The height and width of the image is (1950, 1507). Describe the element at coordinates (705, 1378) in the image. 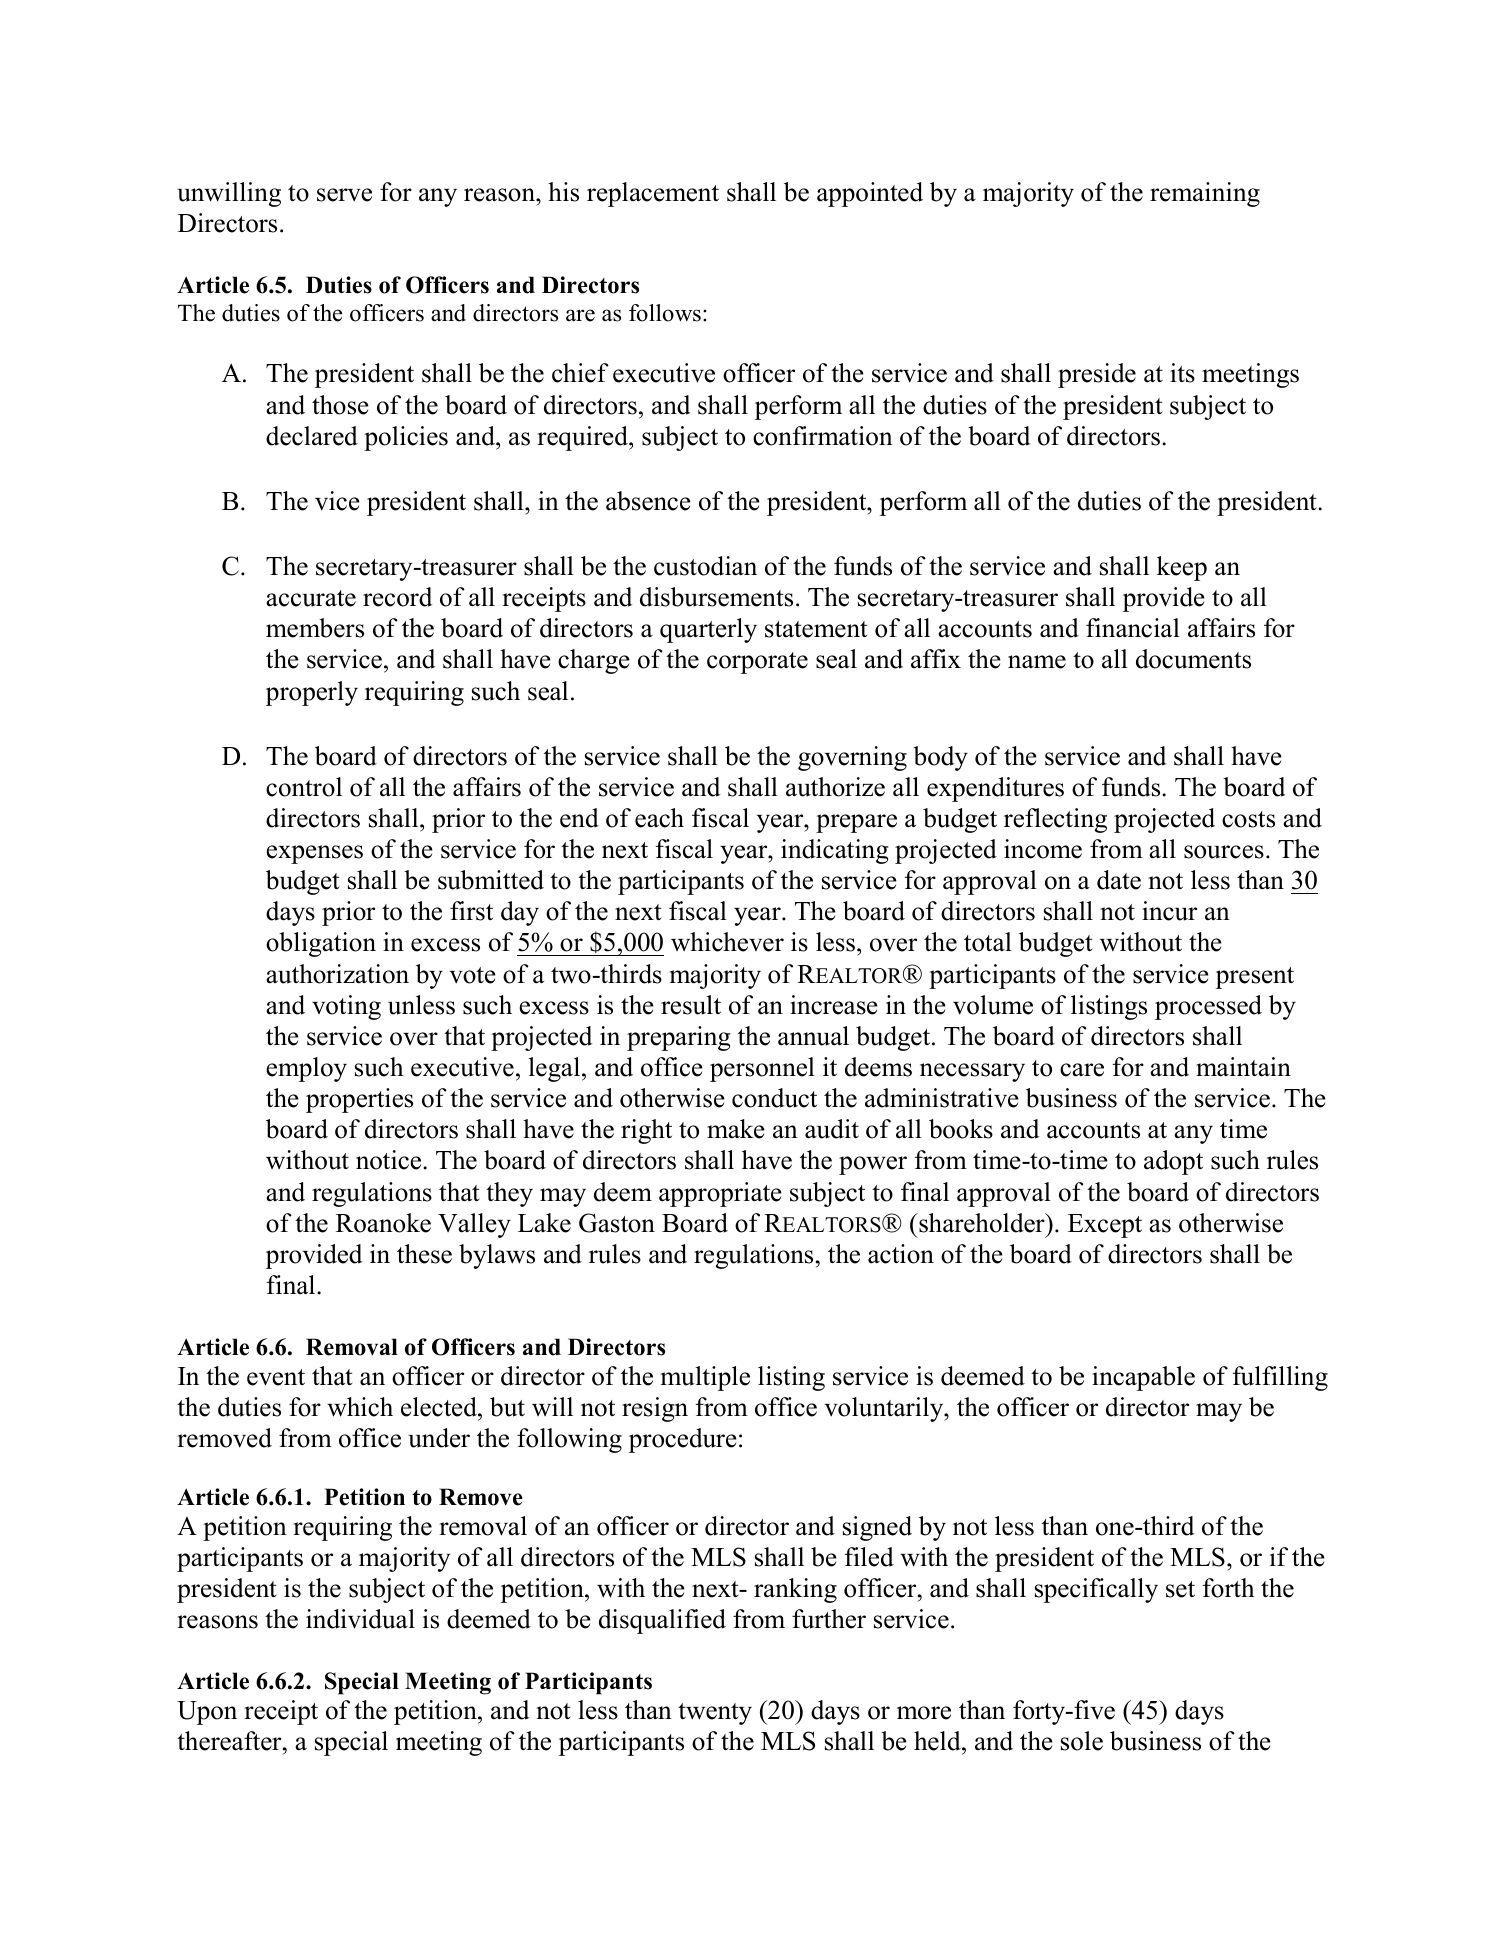

I see `multiple` at that location.
